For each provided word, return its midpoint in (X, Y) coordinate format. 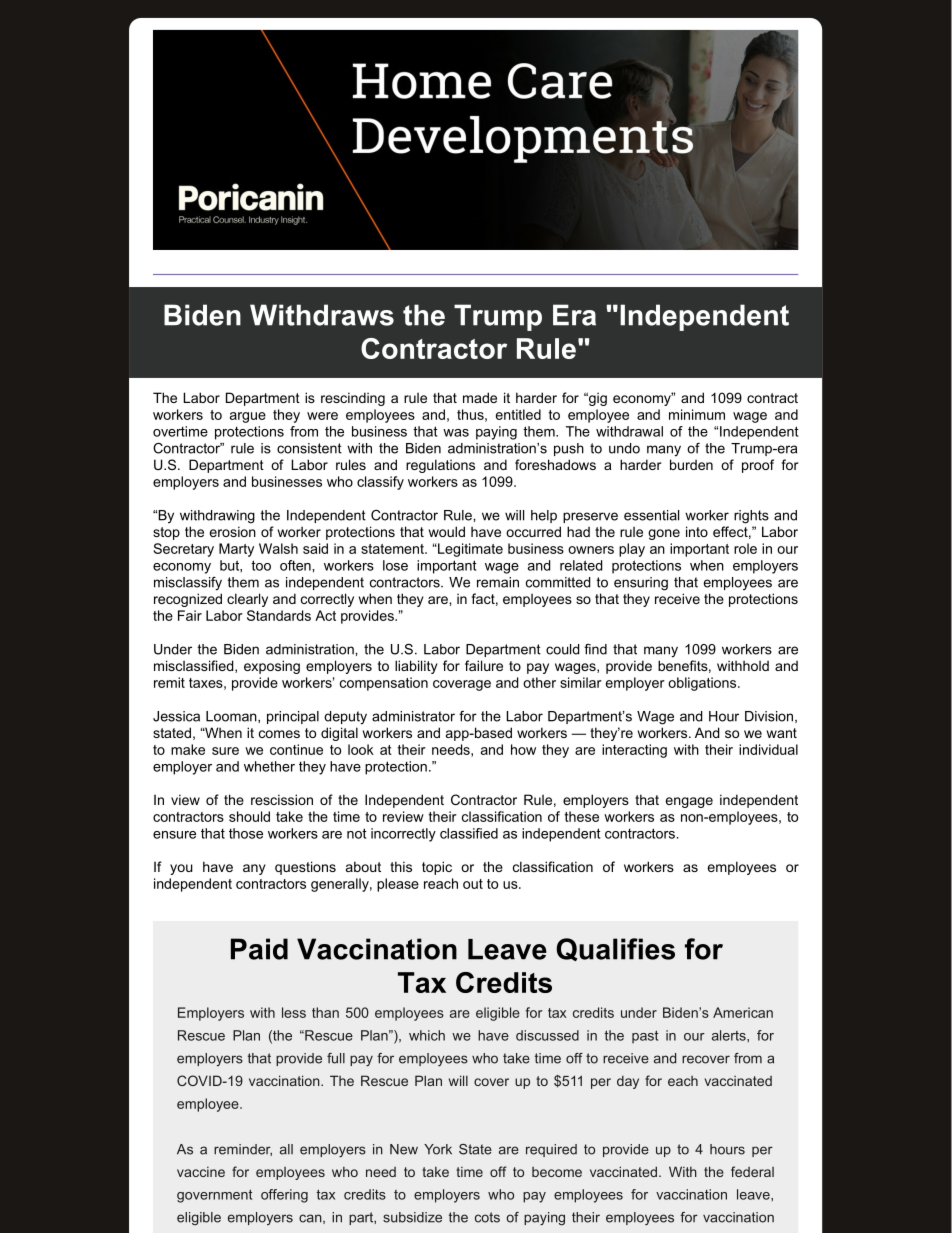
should (249, 816)
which (427, 1035)
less (294, 1012)
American (743, 1012)
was (456, 433)
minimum (697, 414)
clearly (247, 600)
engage (689, 802)
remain (498, 582)
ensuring (641, 584)
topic (437, 868)
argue (248, 417)
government (214, 1196)
